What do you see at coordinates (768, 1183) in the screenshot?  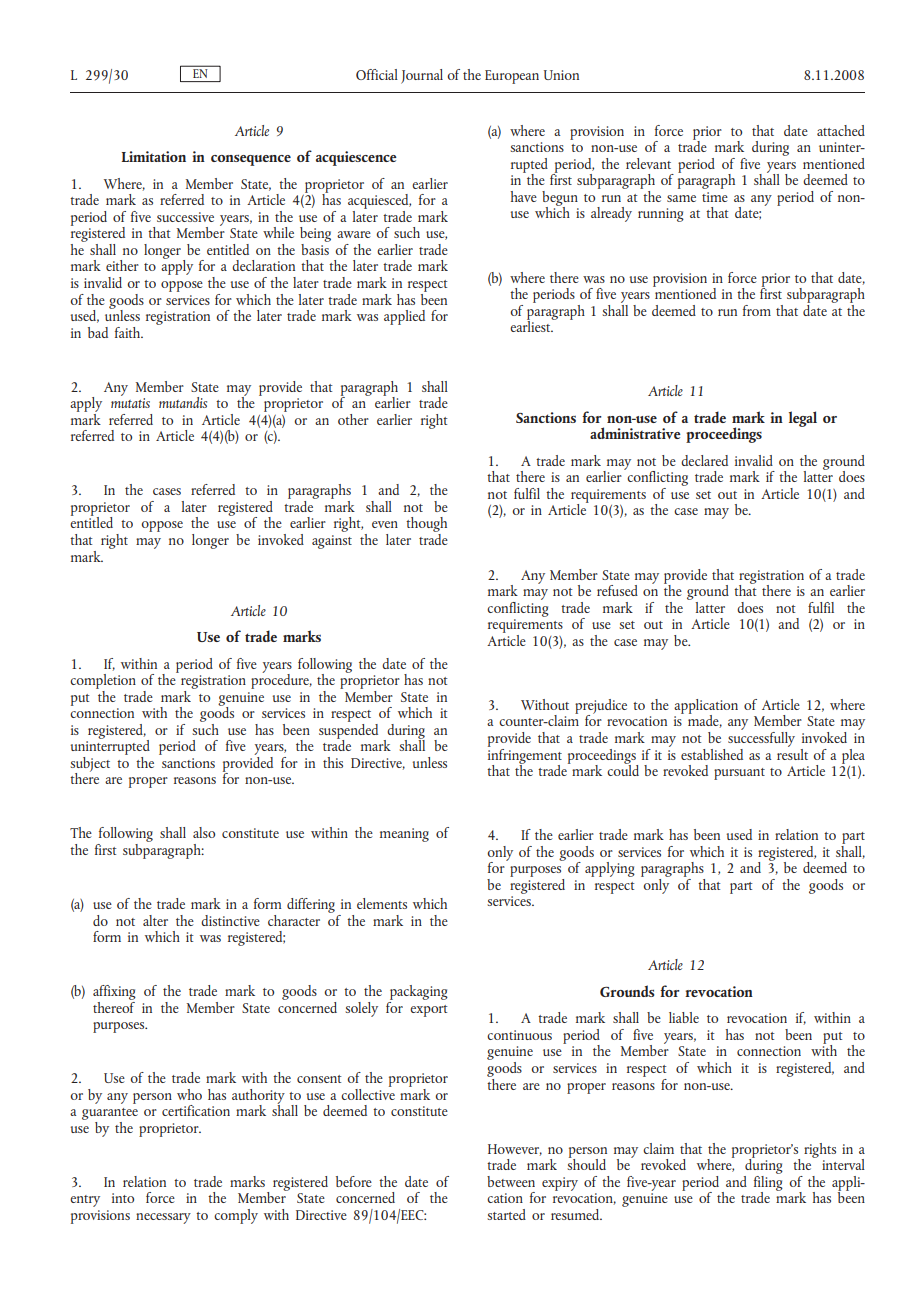 I see `filing` at bounding box center [768, 1183].
